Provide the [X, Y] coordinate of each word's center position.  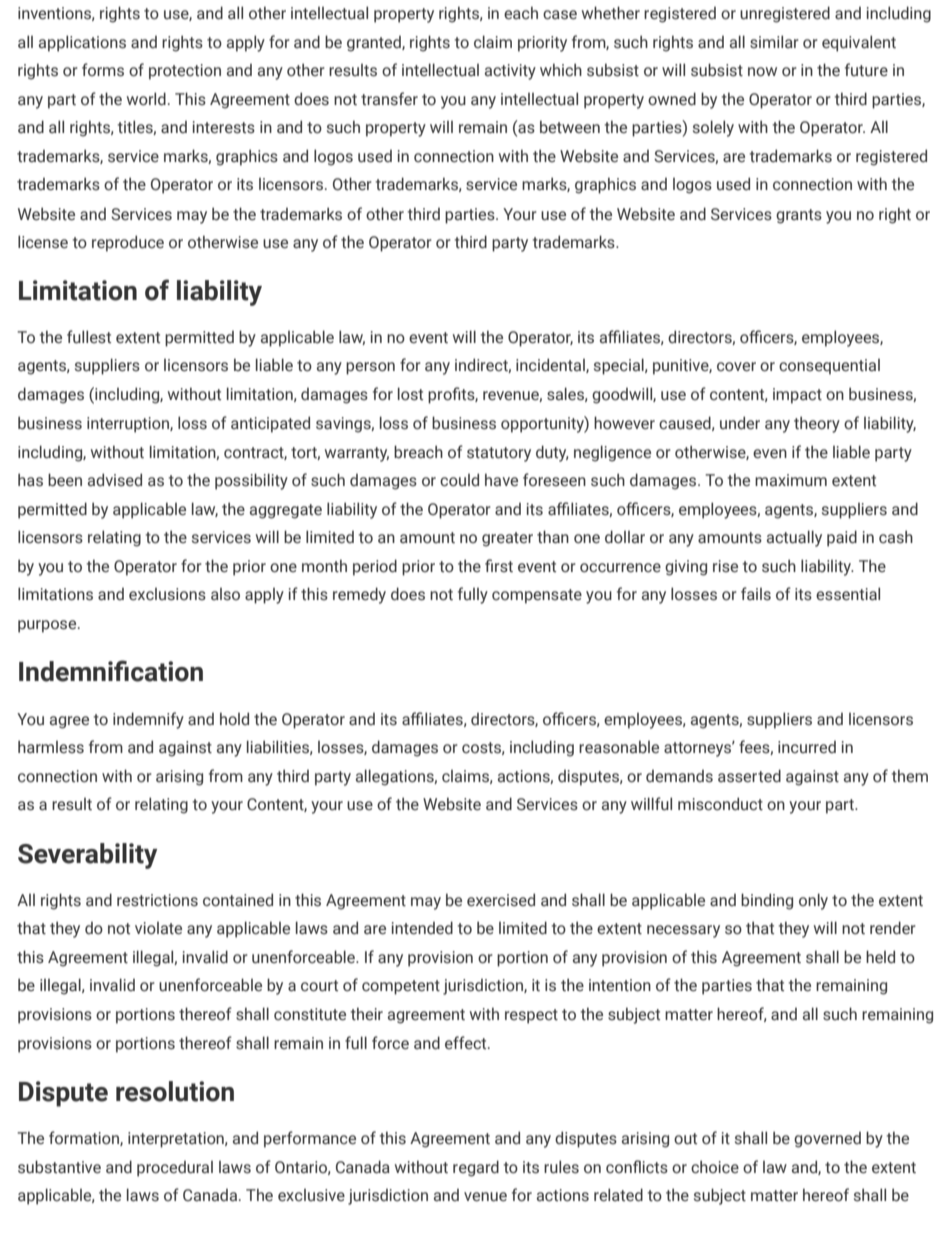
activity [510, 72]
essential [848, 594]
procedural [175, 1169]
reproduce [128, 243]
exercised [501, 900]
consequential [829, 367]
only [813, 901]
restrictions [157, 900]
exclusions [167, 594]
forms [103, 70]
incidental [551, 365]
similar [774, 41]
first [499, 565]
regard [476, 1168]
